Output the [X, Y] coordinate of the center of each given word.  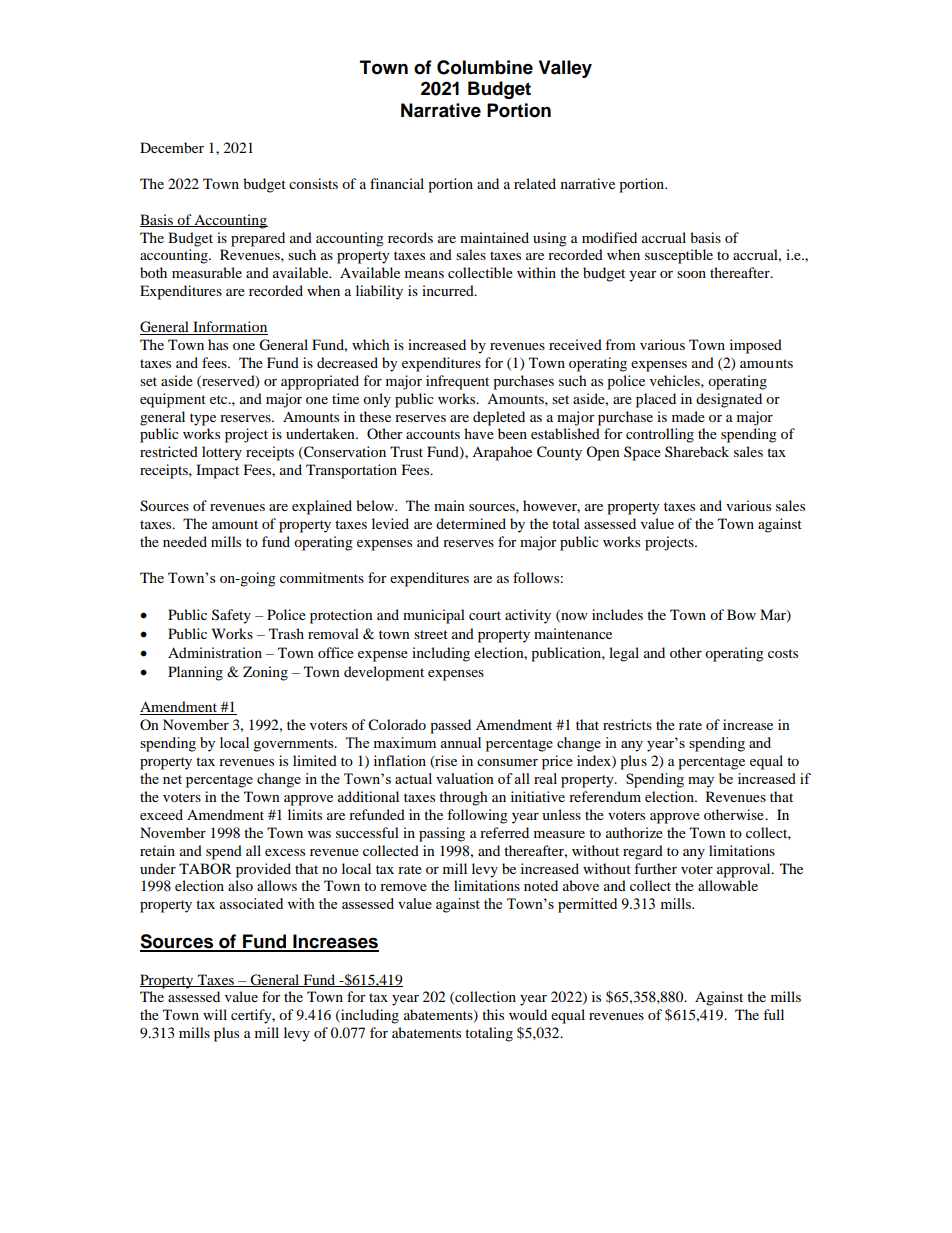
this [493, 1014]
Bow [741, 614]
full [773, 1014]
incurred [449, 290]
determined [471, 523]
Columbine [485, 67]
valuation [465, 778]
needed [185, 541]
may [701, 782]
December [172, 147]
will [215, 1014]
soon [691, 274]
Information [229, 328]
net [172, 779]
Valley [565, 69]
